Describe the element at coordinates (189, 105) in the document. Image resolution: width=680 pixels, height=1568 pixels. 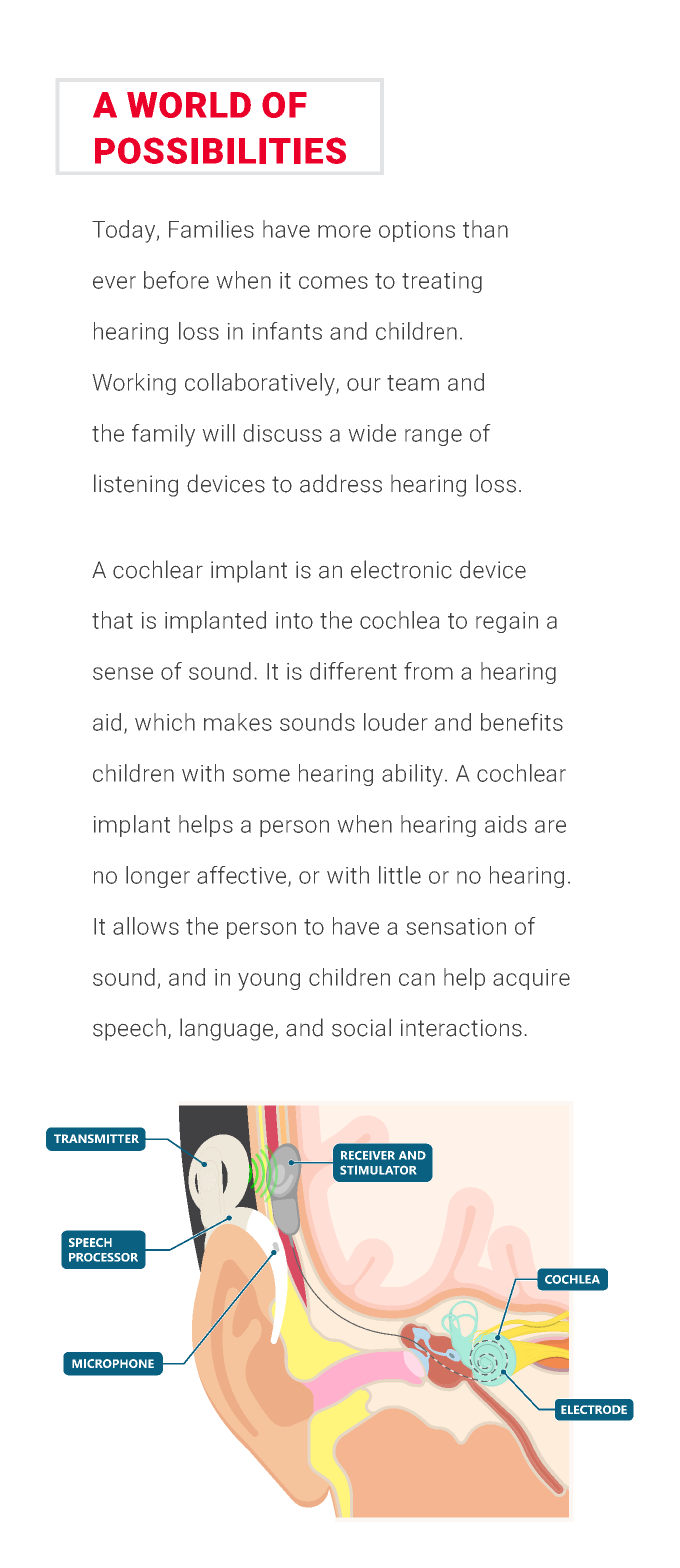
I see `WORLD` at that location.
